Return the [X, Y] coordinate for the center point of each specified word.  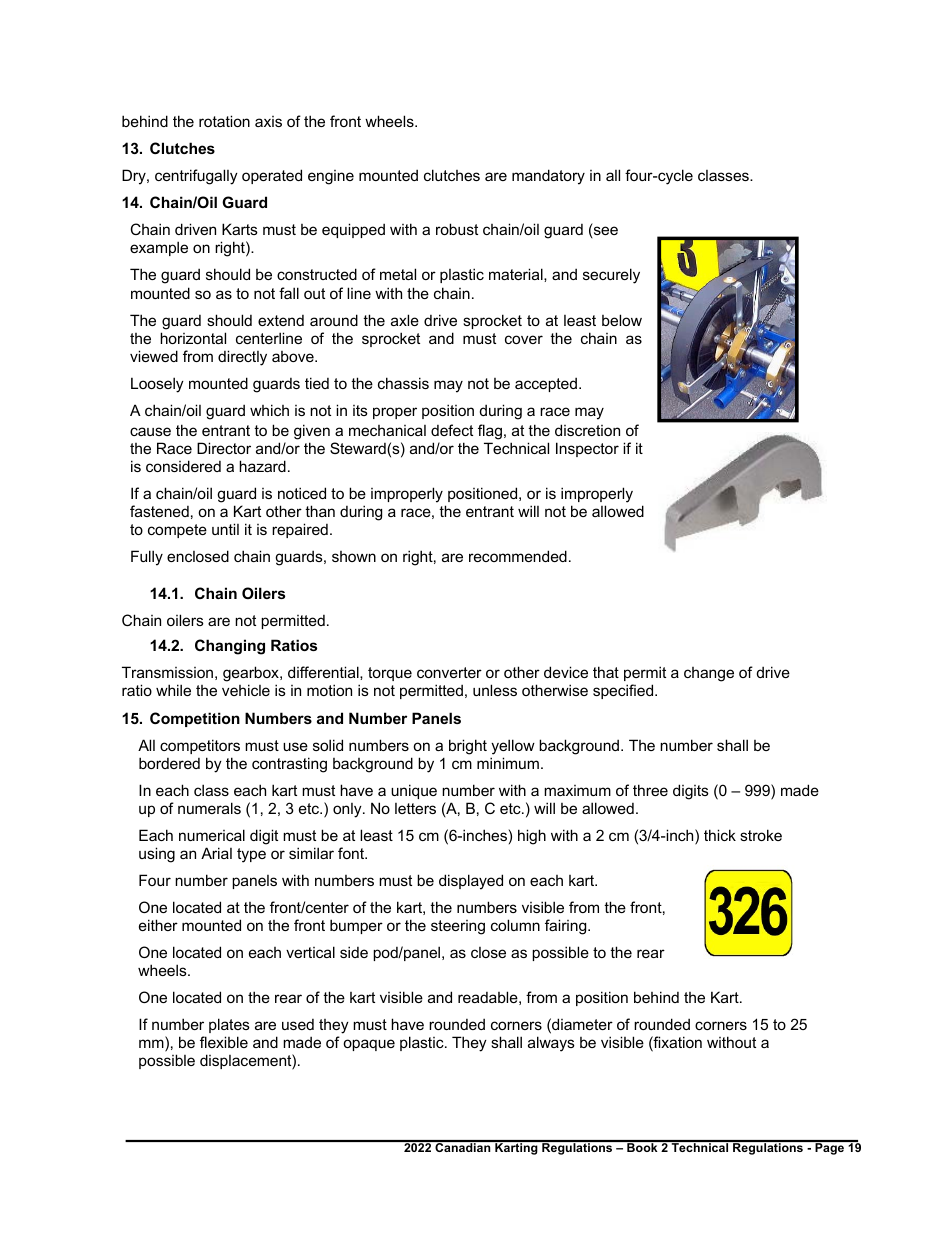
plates [229, 1025]
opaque [369, 1045]
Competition [195, 719]
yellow [513, 747]
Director [224, 448]
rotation [224, 121]
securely [611, 276]
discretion [587, 430]
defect [452, 430]
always [551, 1044]
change [709, 674]
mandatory [548, 177]
